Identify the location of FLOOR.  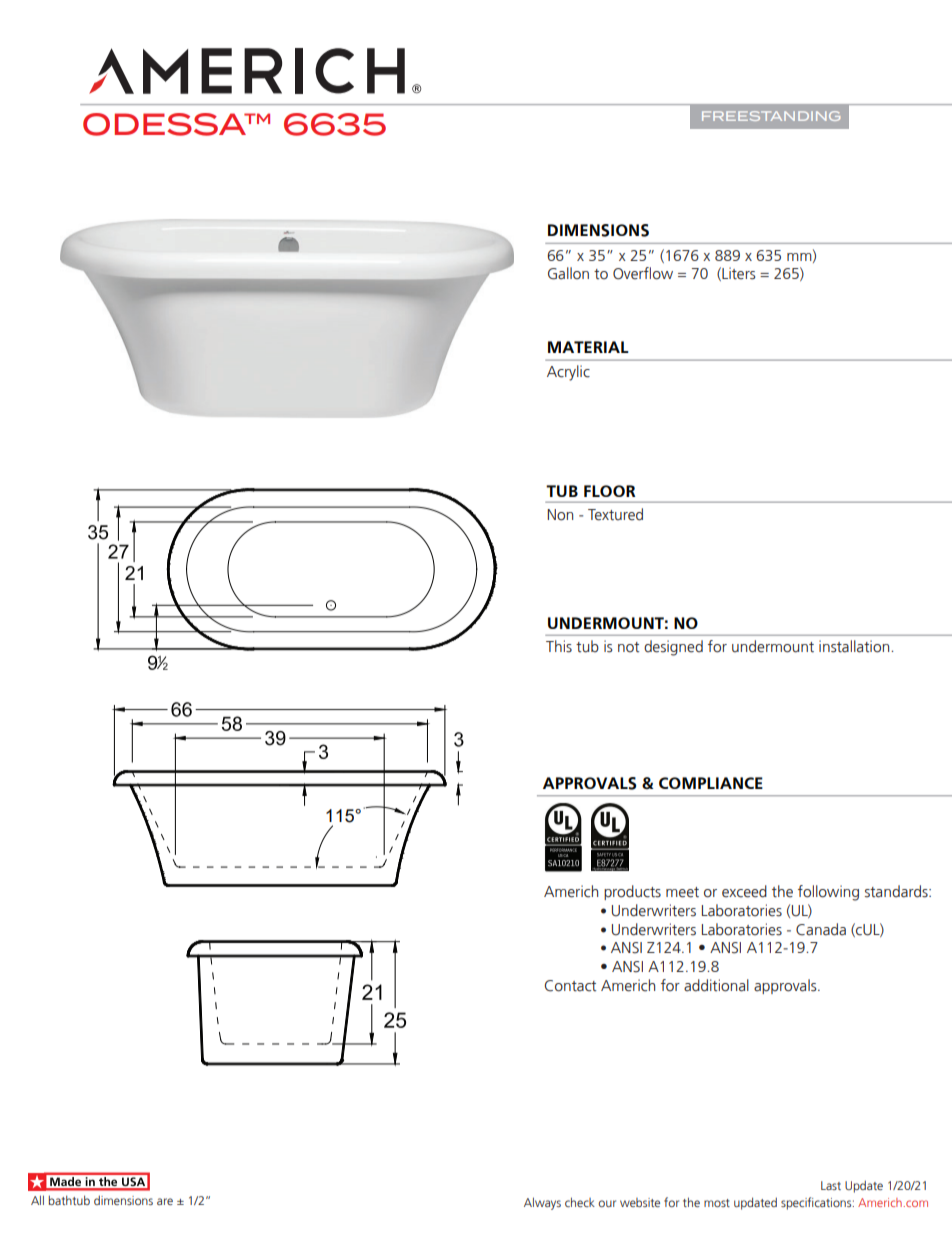
(610, 491).
